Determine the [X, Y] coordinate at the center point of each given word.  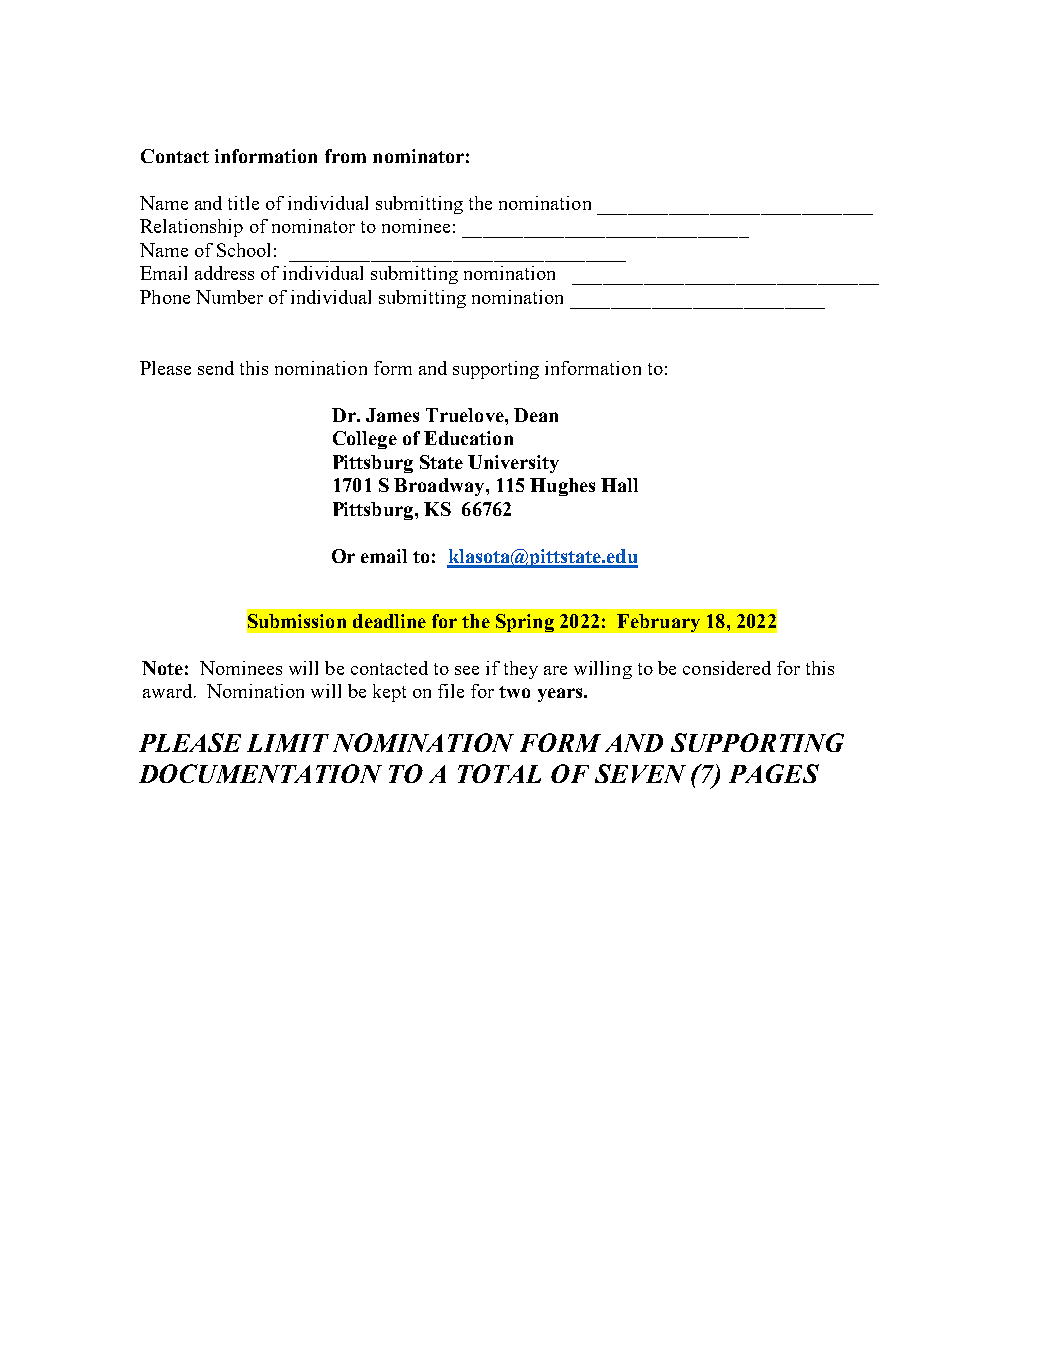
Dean [536, 415]
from [345, 156]
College [365, 440]
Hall [619, 485]
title [243, 203]
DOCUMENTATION [260, 773]
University [513, 464]
